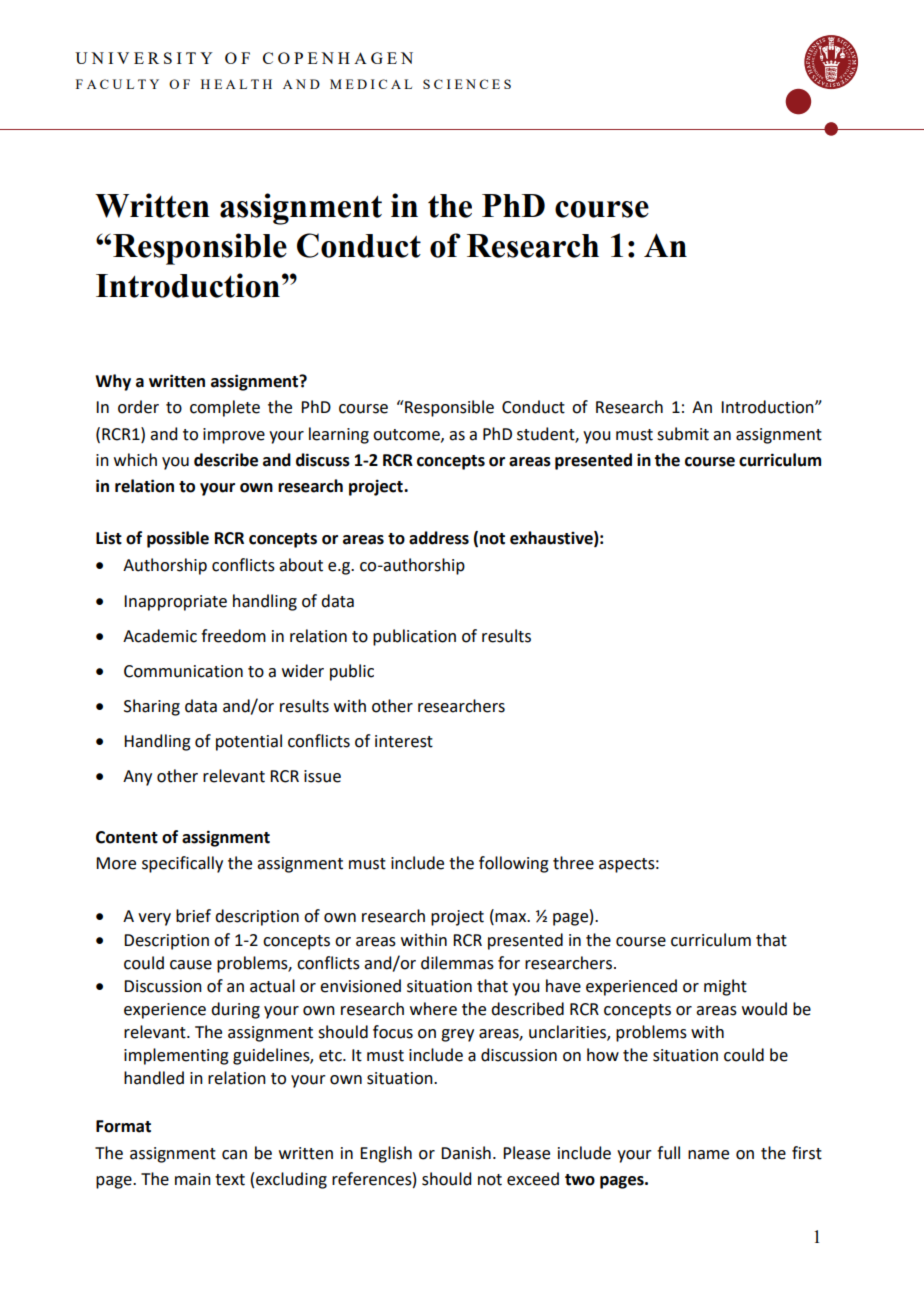 This screenshot has height=1308, width=924. I want to click on outcome, so click(407, 435).
